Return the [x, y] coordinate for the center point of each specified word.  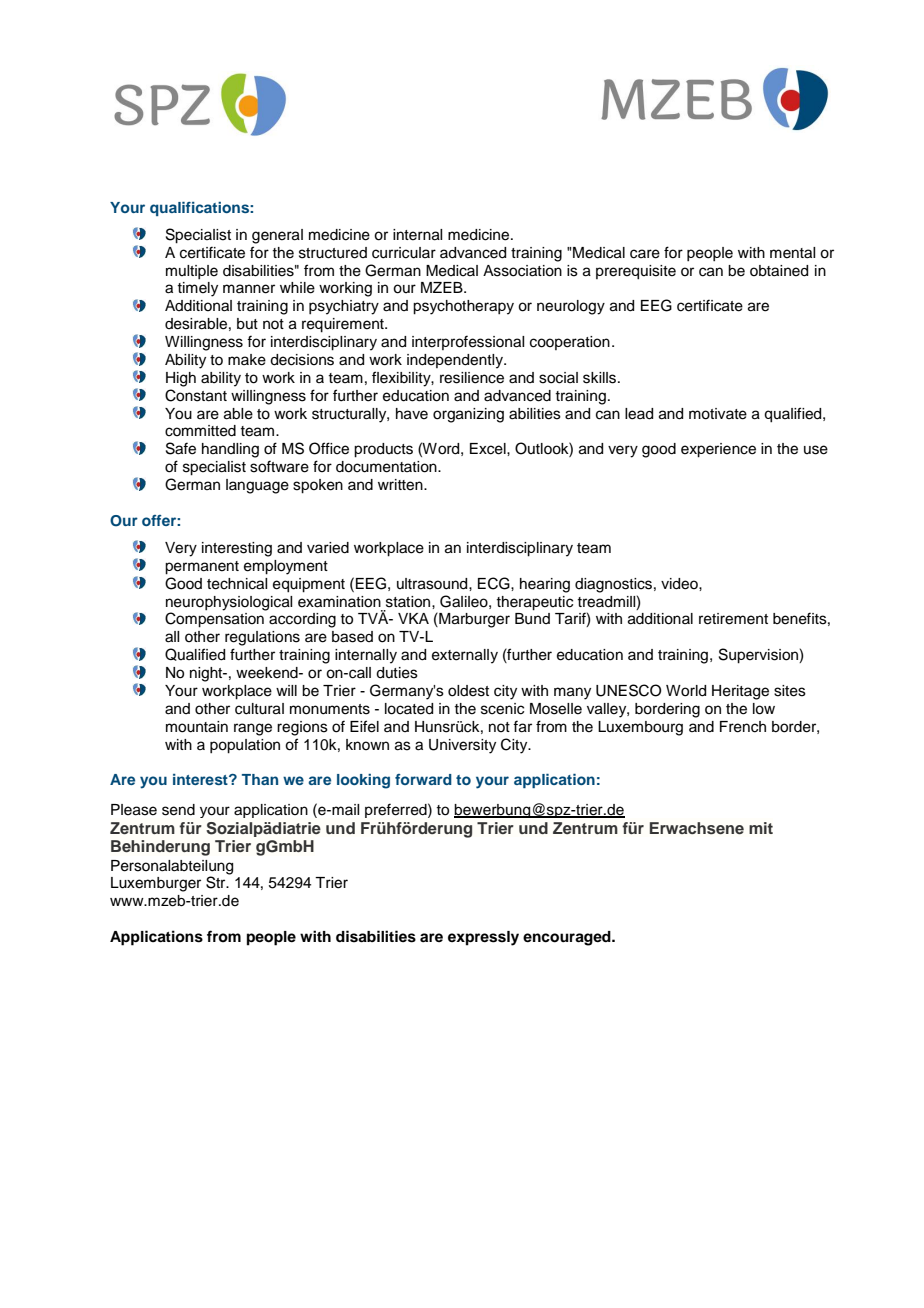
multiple [192, 272]
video [680, 584]
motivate [718, 414]
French [743, 727]
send [178, 810]
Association [522, 271]
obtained [779, 271]
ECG [495, 583]
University [462, 746]
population [245, 746]
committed [200, 431]
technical [237, 584]
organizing [468, 415]
